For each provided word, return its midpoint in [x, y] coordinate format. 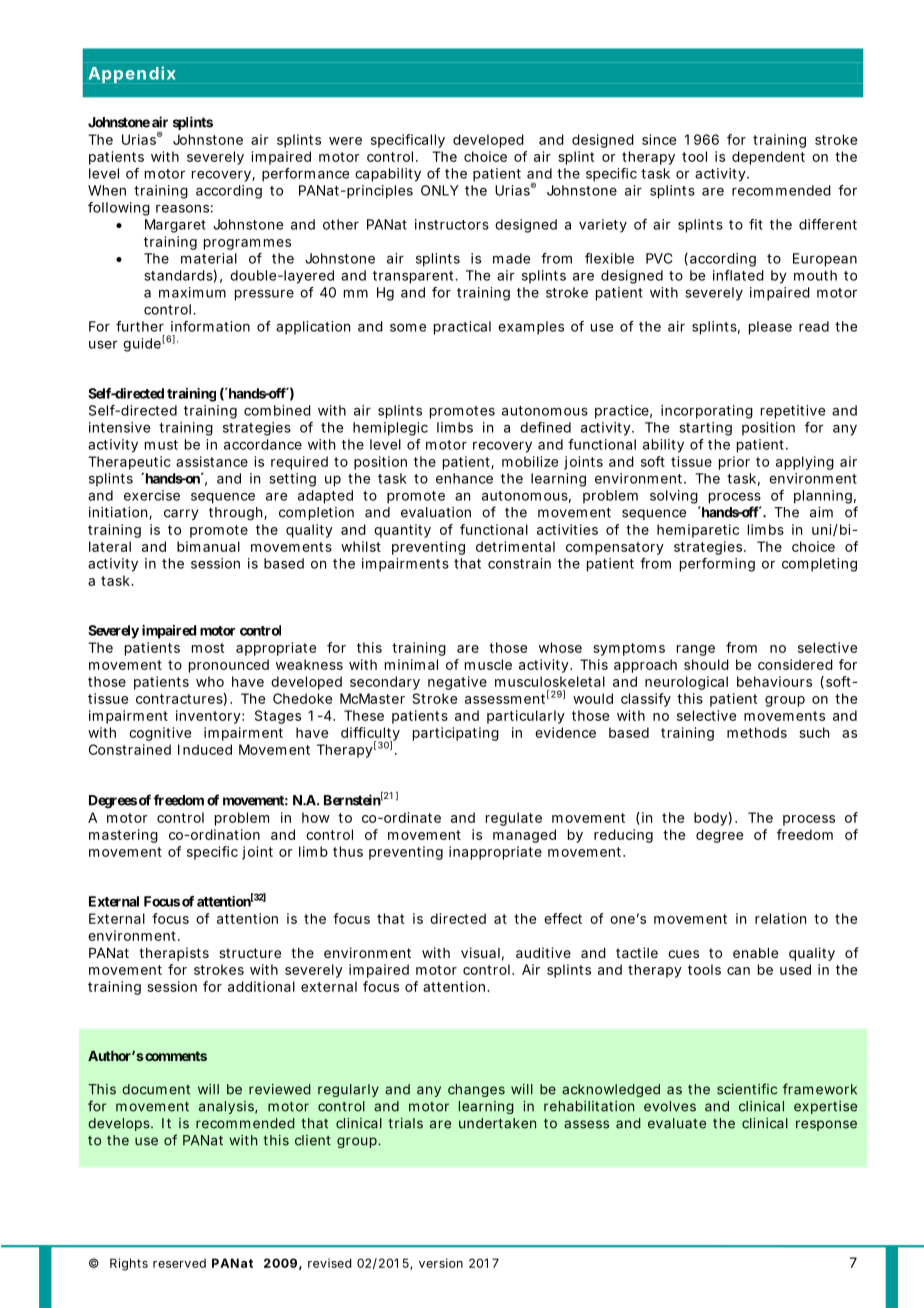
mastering [123, 836]
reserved [179, 1263]
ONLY [440, 190]
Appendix [132, 74]
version [441, 1263]
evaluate [677, 1123]
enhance [464, 478]
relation [780, 918]
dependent [768, 158]
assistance [212, 461]
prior [734, 463]
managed [524, 836]
